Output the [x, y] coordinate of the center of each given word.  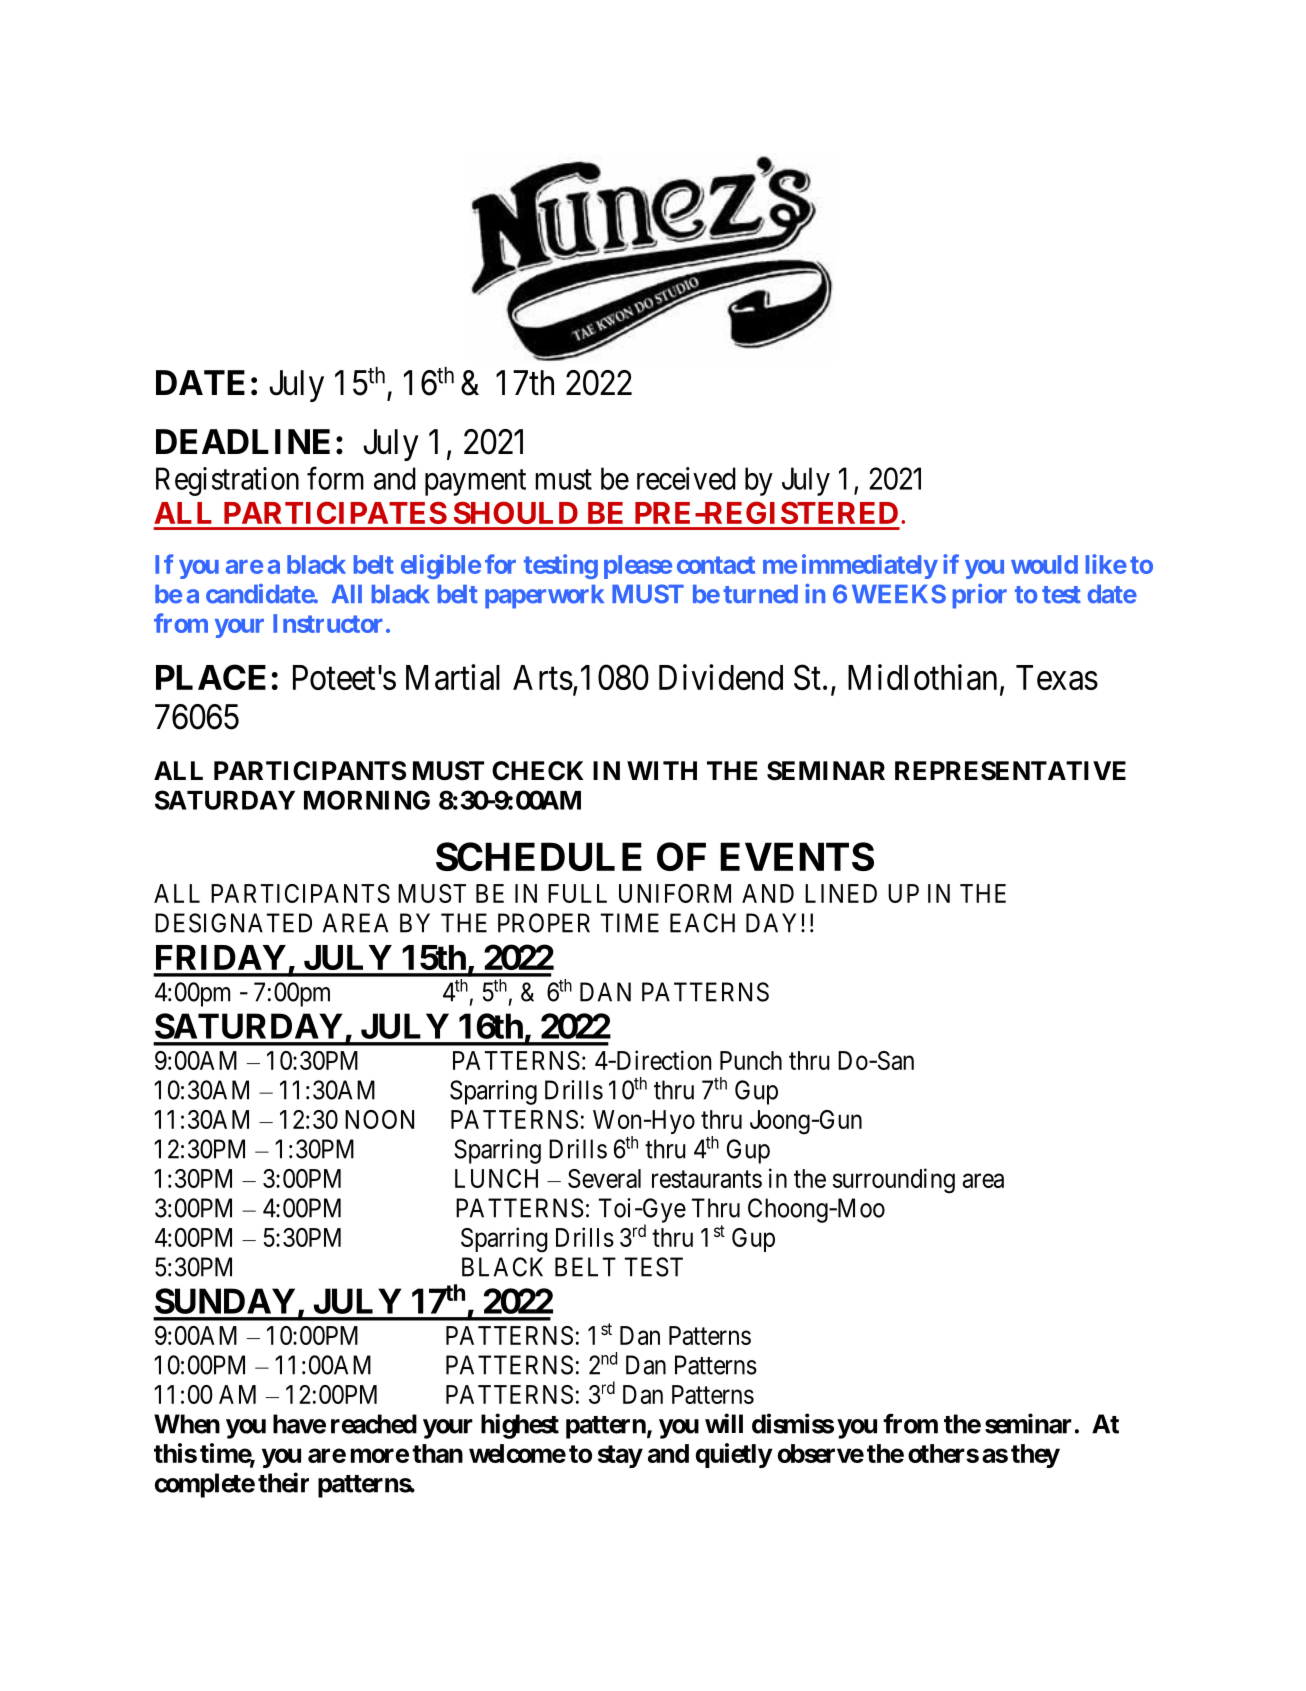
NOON [379, 1119]
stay [620, 1456]
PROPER [544, 923]
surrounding [894, 1181]
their [283, 1482]
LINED [841, 893]
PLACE [211, 677]
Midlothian [922, 677]
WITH [662, 770]
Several [604, 1178]
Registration [227, 481]
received [686, 478]
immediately [870, 566]
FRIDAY [221, 957]
